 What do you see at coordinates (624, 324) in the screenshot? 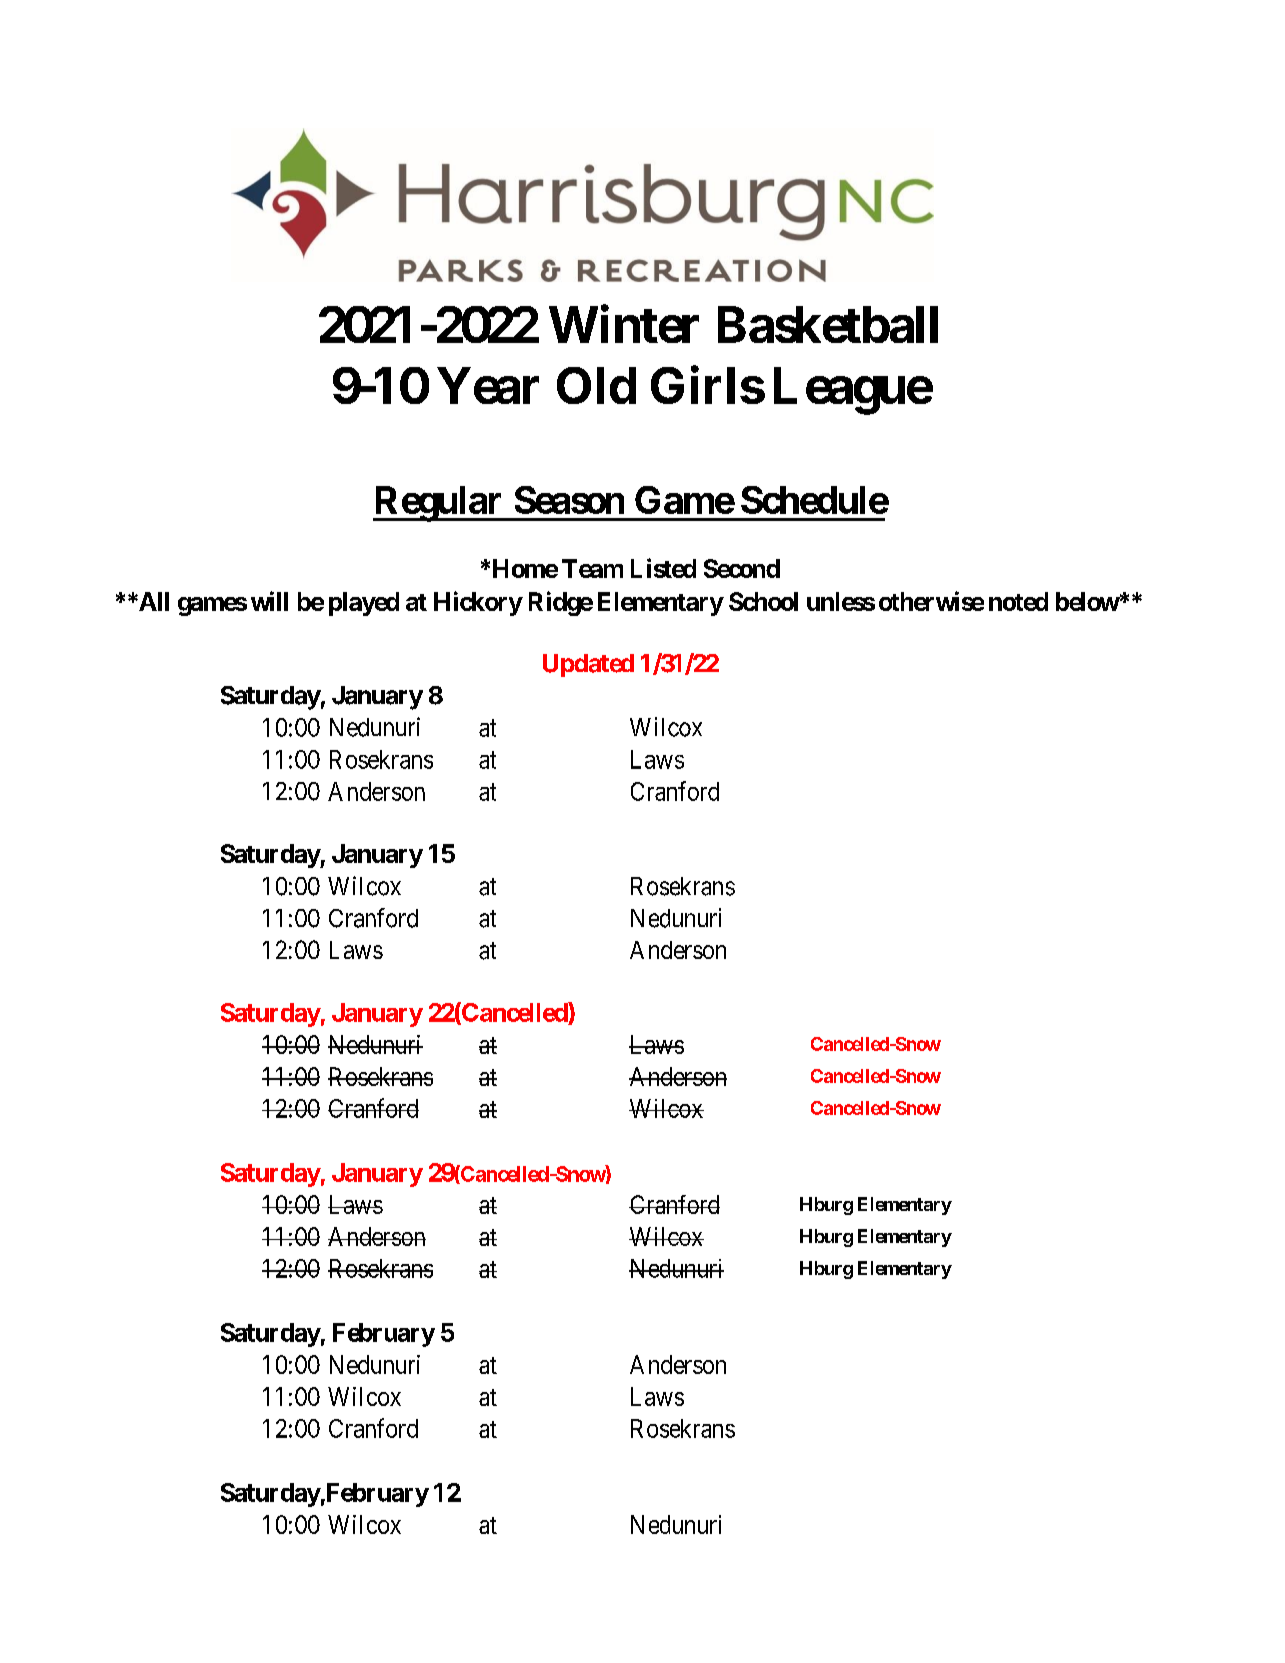
I see `Winter` at bounding box center [624, 324].
